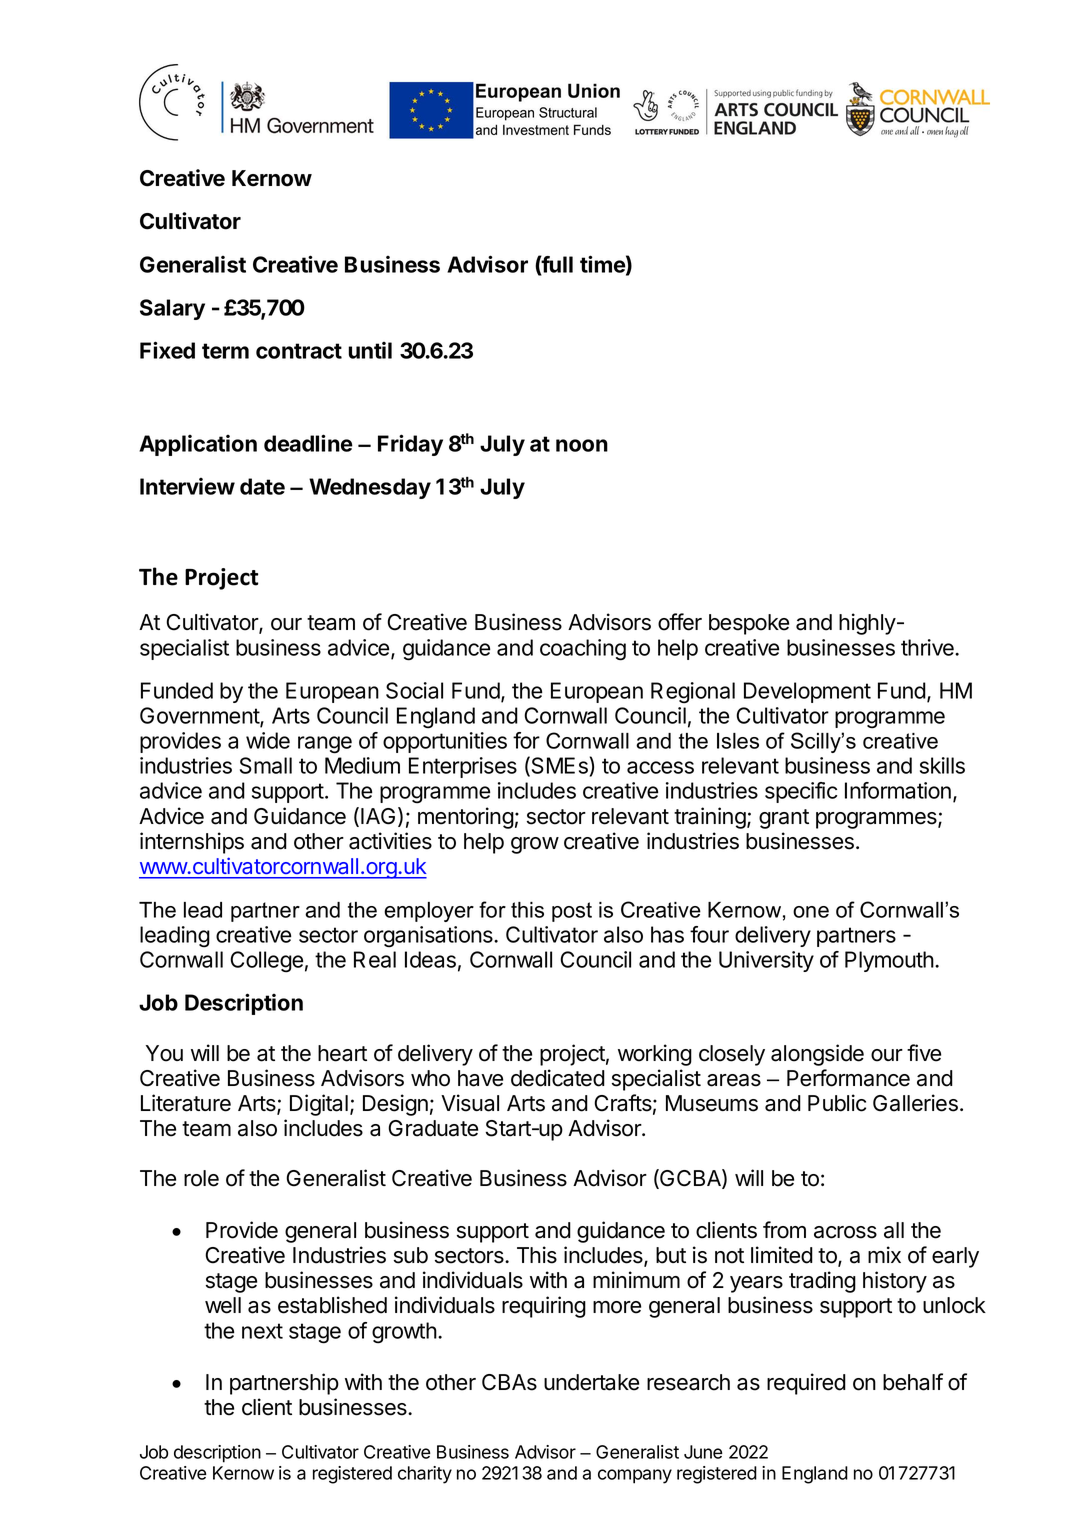 Image resolution: width=1082 pixels, height=1530 pixels. Describe the element at coordinates (225, 351) in the page. I see `term` at that location.
